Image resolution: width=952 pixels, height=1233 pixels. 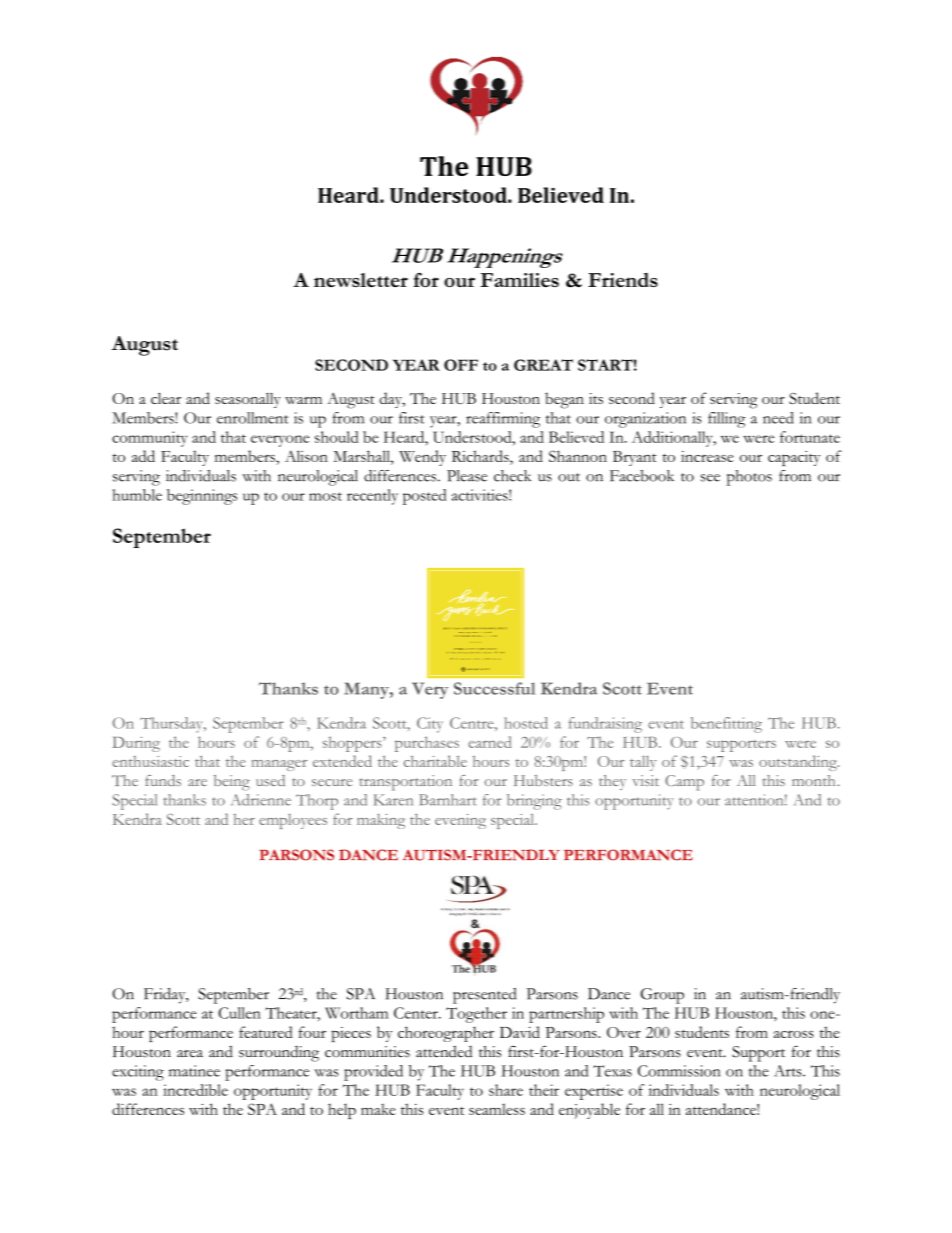 I want to click on Thursday, so click(x=172, y=725).
